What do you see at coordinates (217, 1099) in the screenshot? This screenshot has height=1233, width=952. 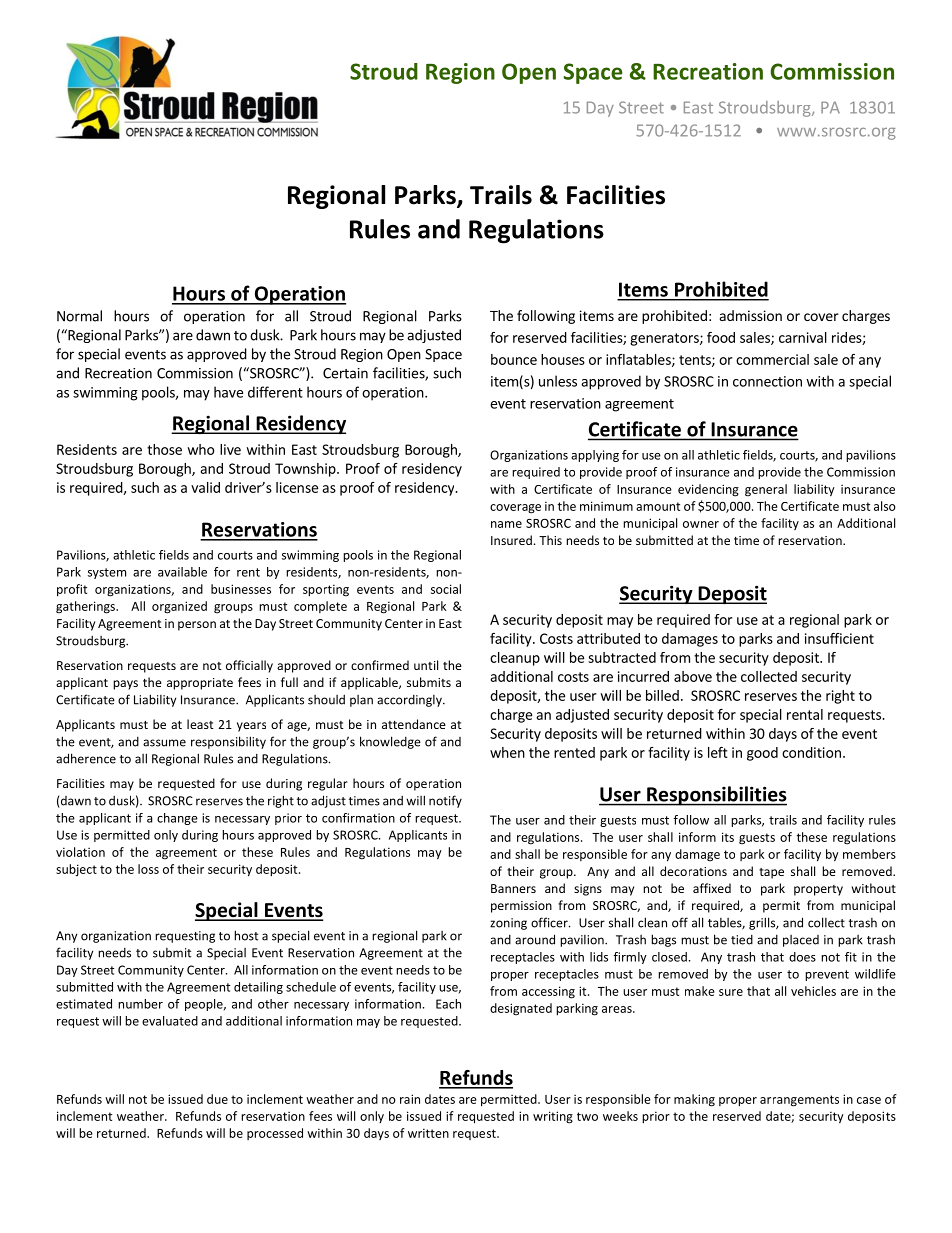 I see `due` at bounding box center [217, 1099].
